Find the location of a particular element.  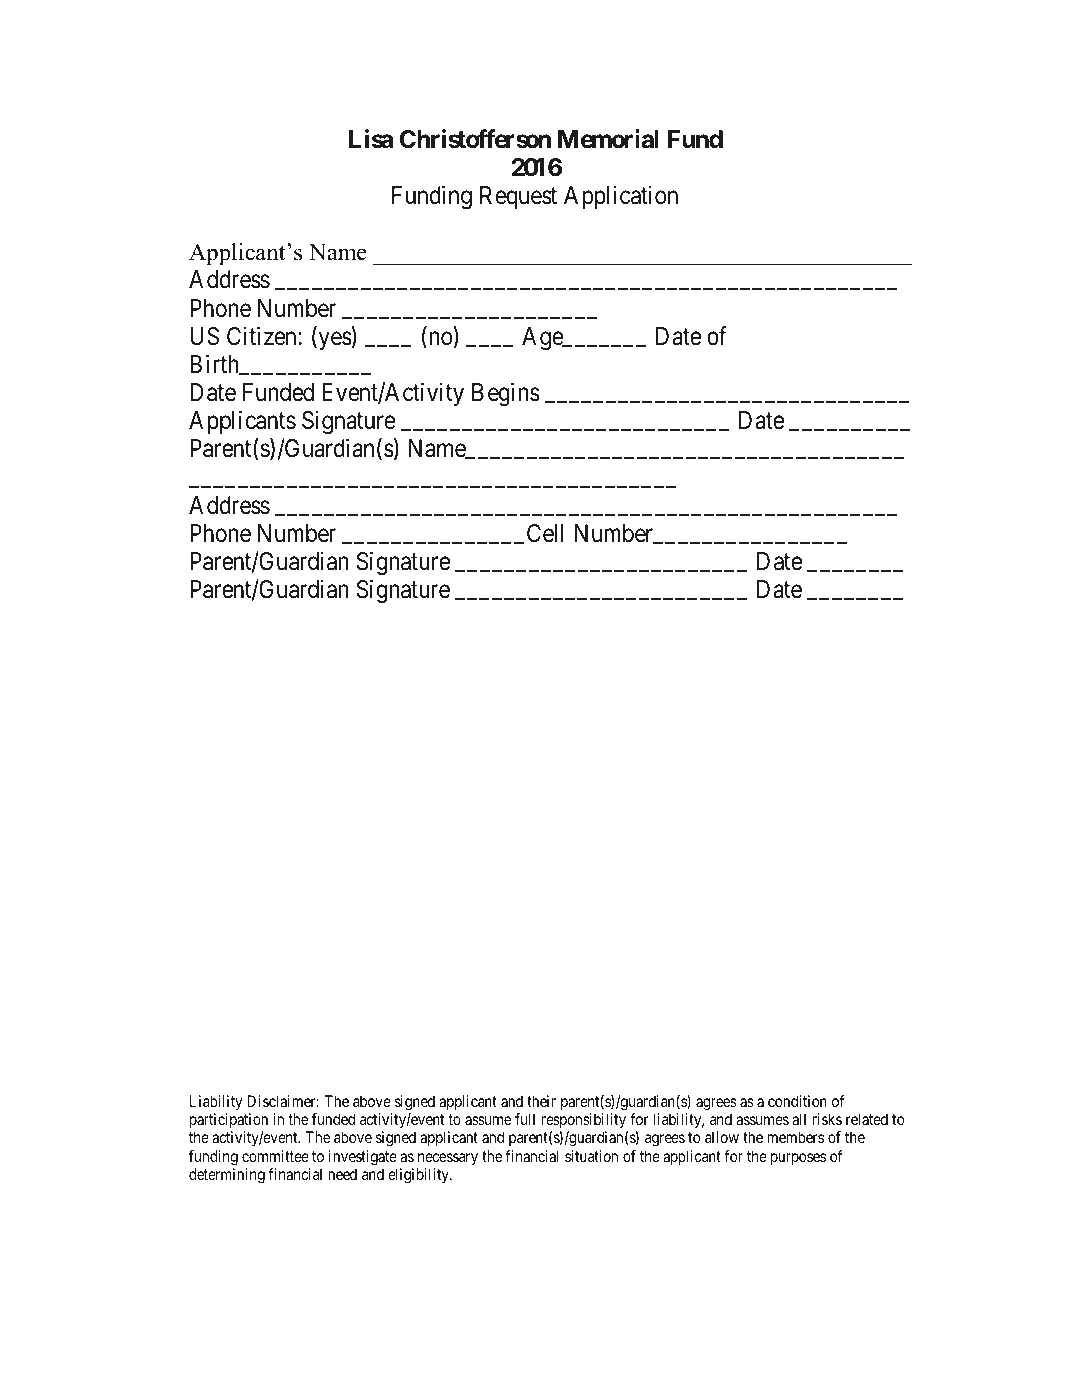

Application is located at coordinates (621, 197).
